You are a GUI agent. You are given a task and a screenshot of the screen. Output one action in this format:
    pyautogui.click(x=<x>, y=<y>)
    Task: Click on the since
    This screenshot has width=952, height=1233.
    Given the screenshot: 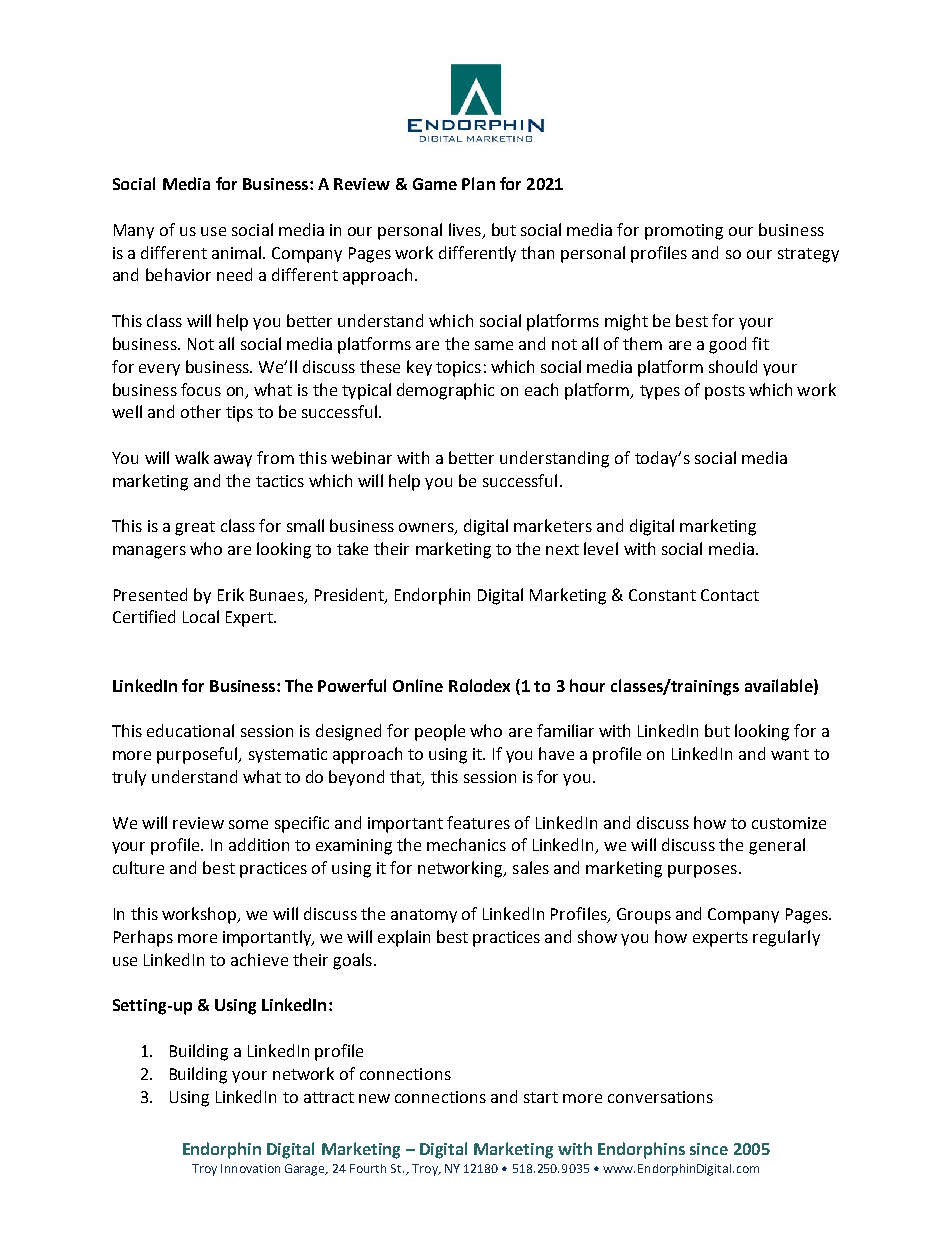 What is the action you would take?
    pyautogui.click(x=709, y=1149)
